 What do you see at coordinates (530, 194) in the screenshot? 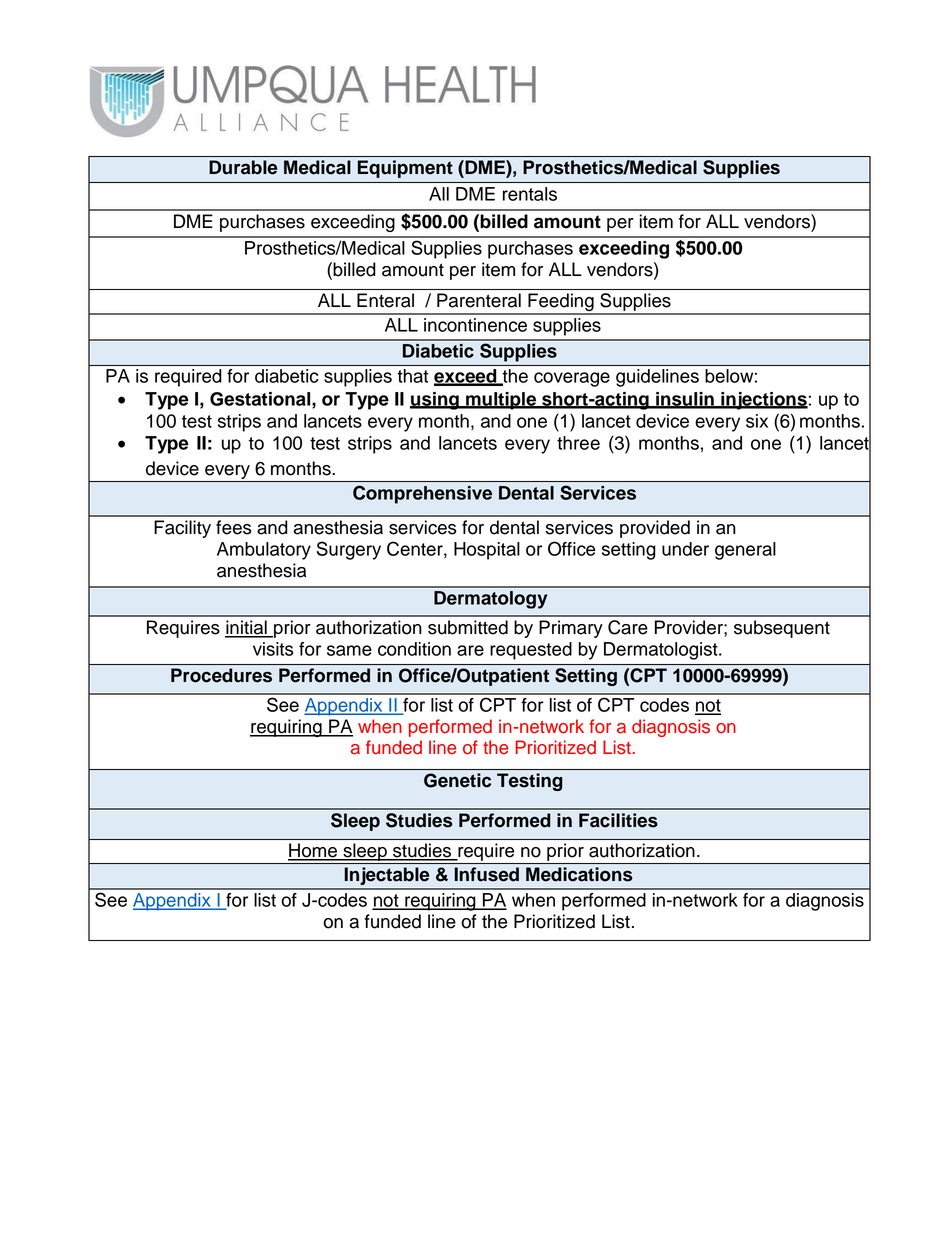
I see `rentals` at bounding box center [530, 194].
